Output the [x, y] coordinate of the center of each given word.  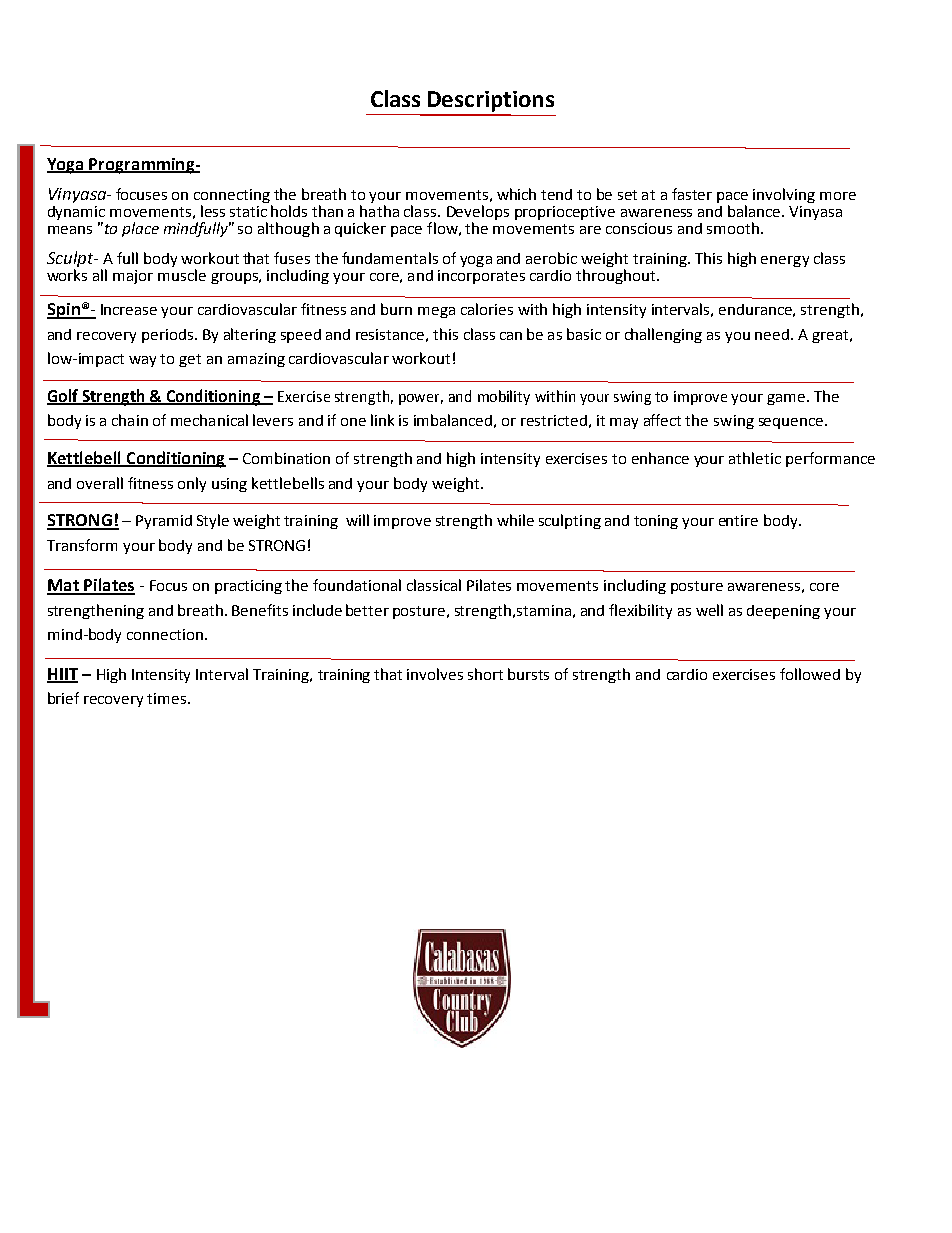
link [382, 420]
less [213, 211]
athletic [755, 458]
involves [435, 674]
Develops [478, 214]
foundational [357, 585]
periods [169, 336]
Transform [82, 545]
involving [784, 195]
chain [130, 420]
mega [436, 312]
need [773, 334]
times [168, 698]
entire [738, 520]
